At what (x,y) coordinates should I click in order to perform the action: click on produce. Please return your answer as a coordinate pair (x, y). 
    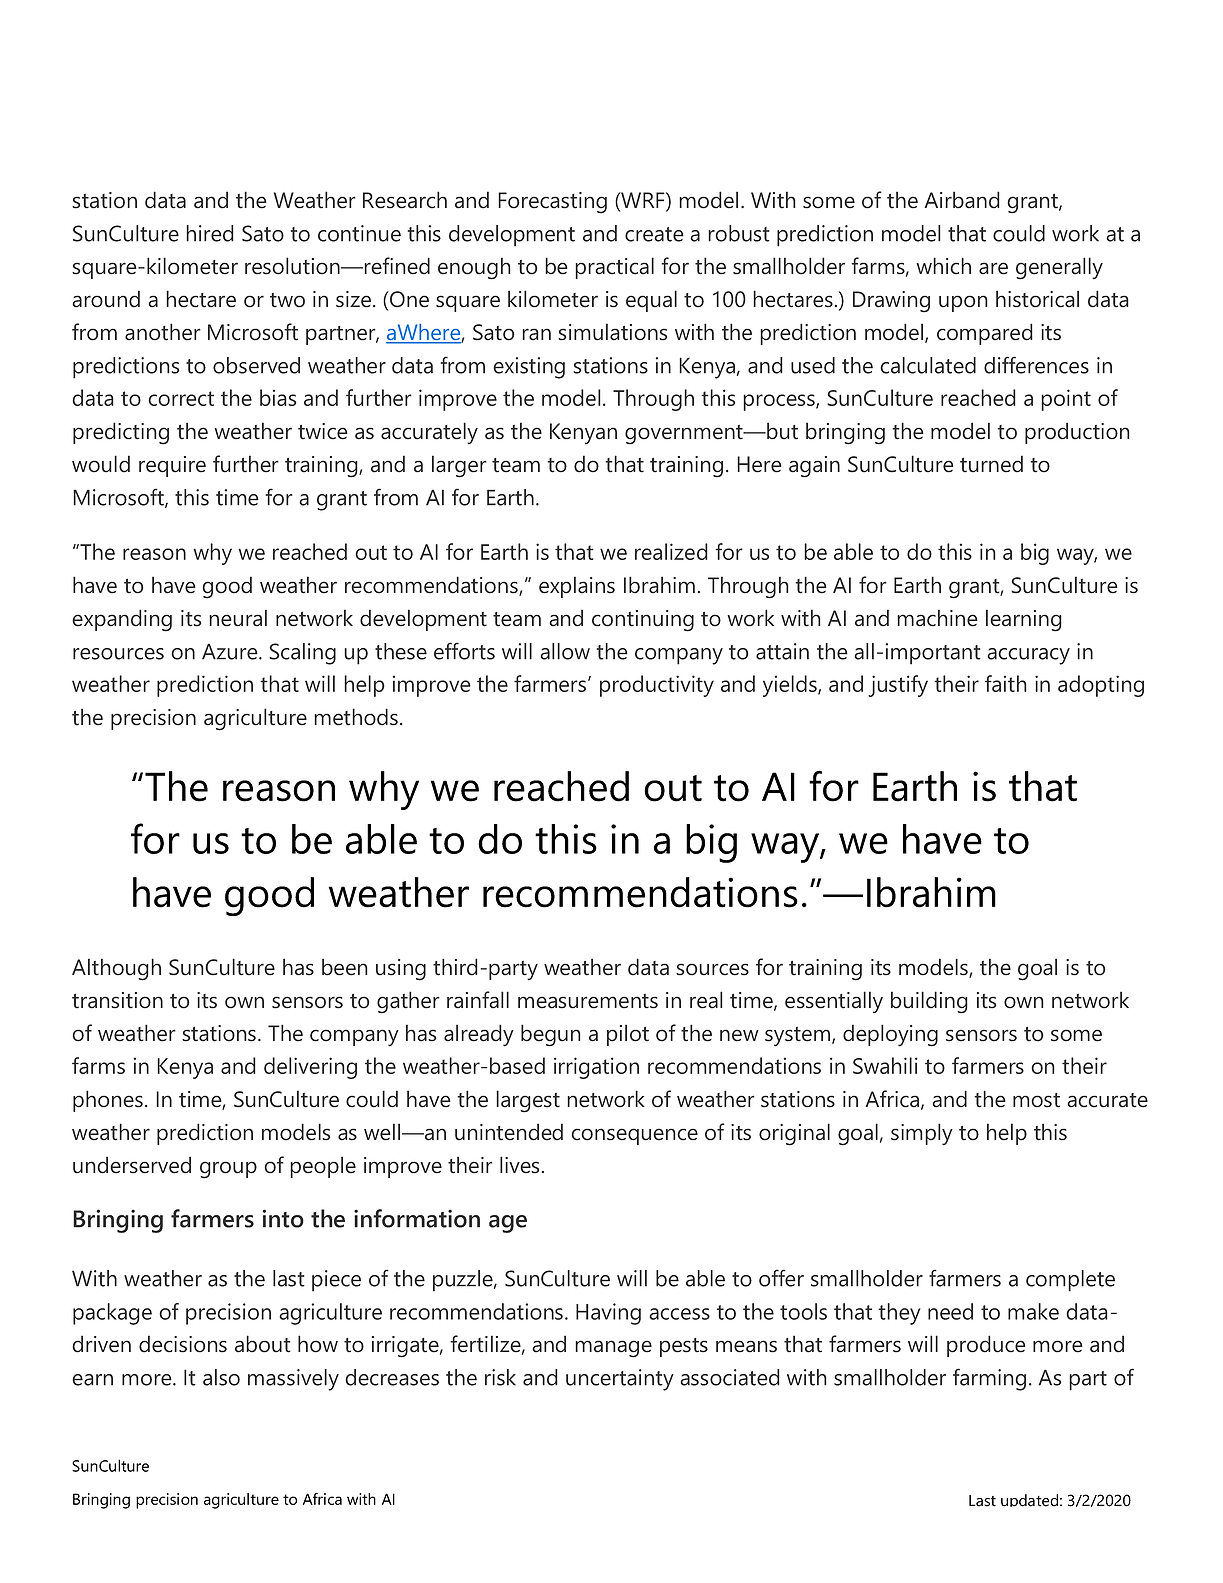
    Looking at the image, I should click on (986, 1346).
